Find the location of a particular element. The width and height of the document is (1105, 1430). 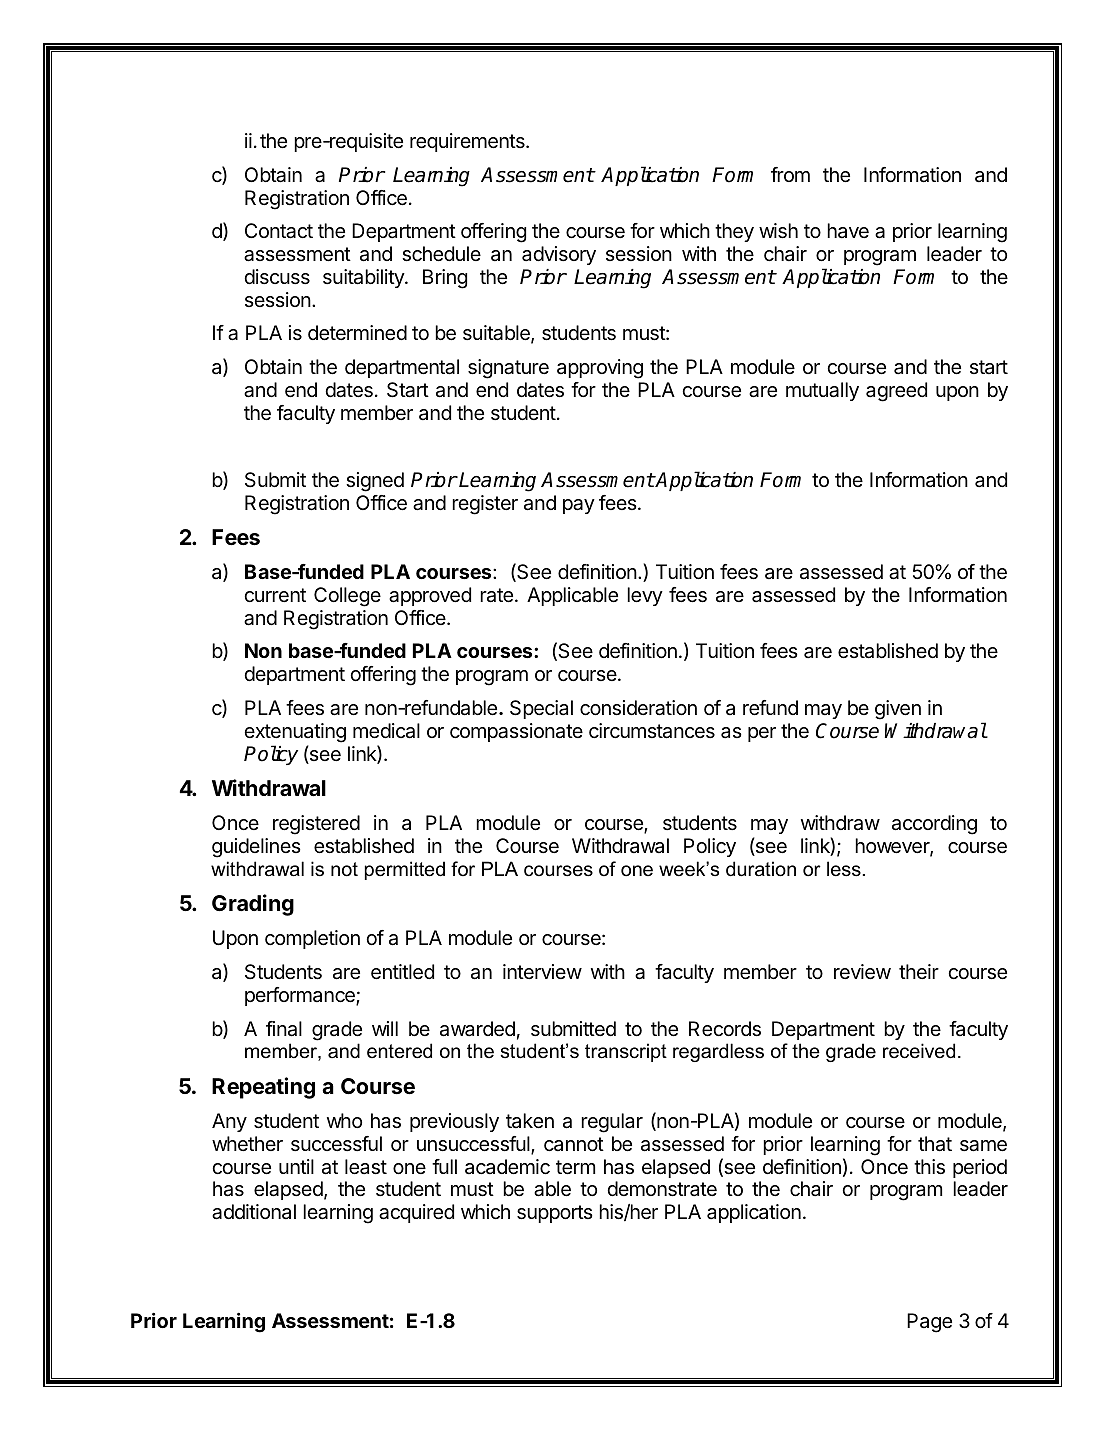

pay is located at coordinates (579, 506).
